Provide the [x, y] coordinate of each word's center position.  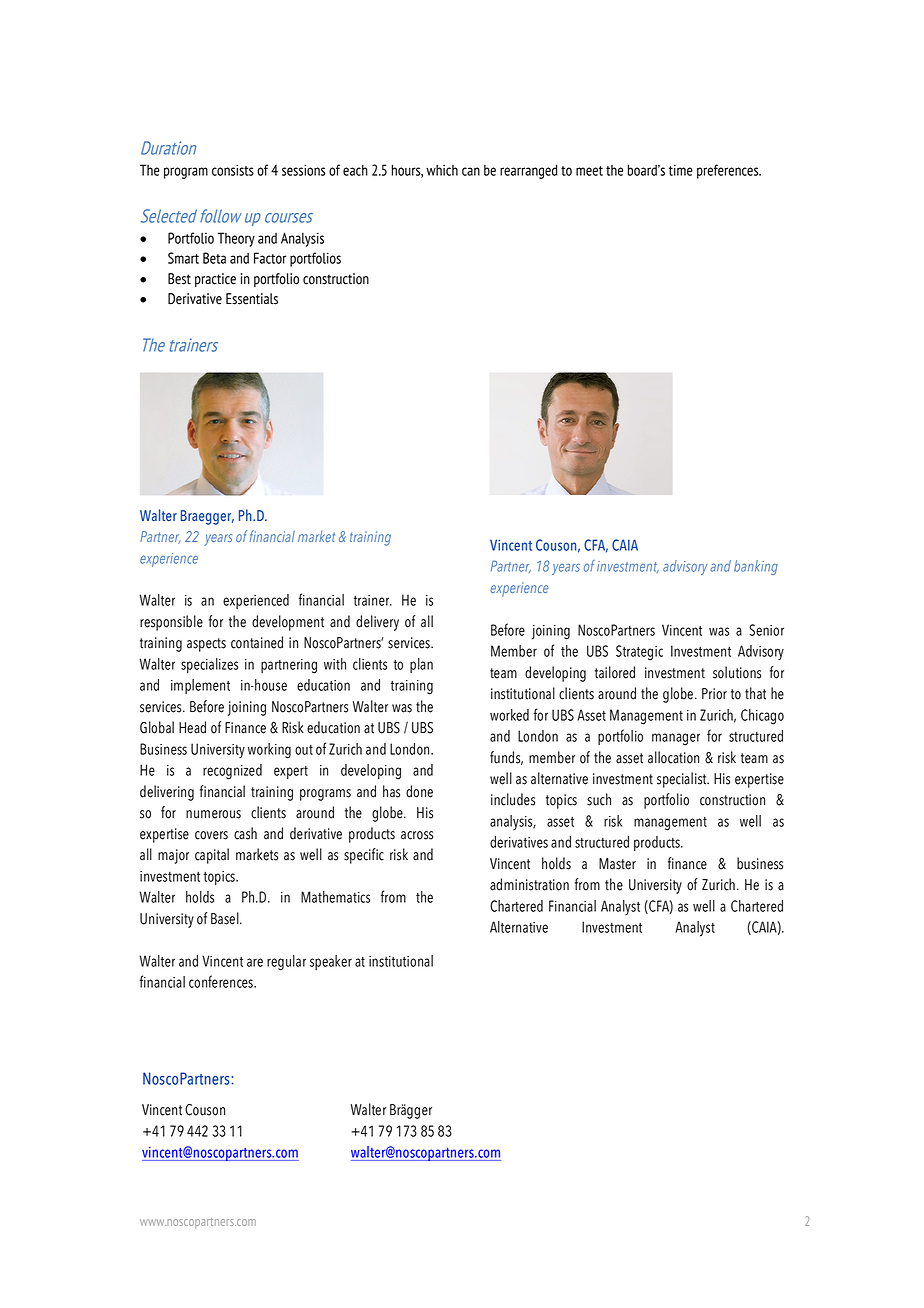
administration [529, 884]
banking [756, 567]
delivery [377, 623]
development [288, 623]
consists [233, 170]
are [255, 962]
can [471, 171]
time [681, 170]
